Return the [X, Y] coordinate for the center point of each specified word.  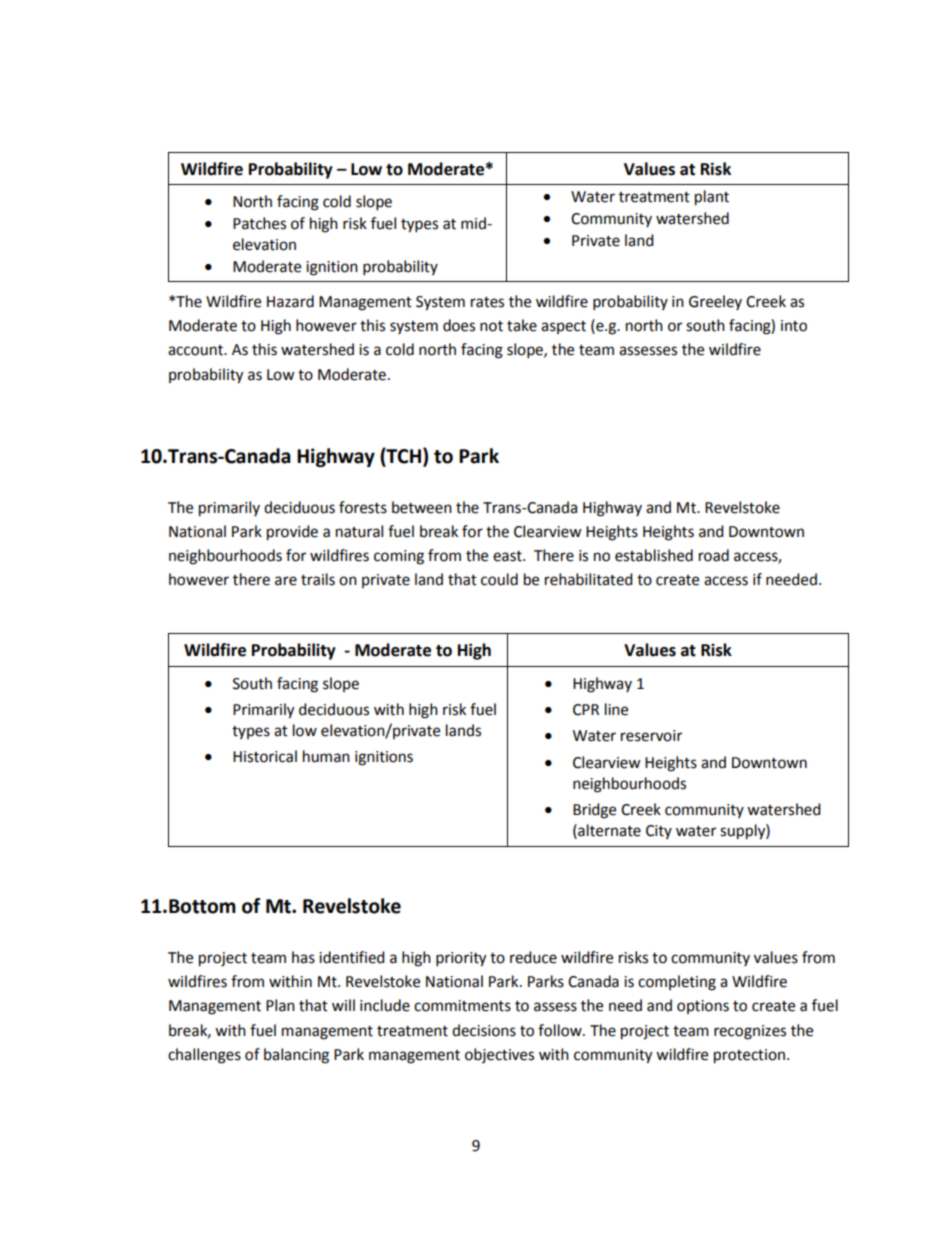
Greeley [715, 302]
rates [487, 302]
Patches [259, 223]
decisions [484, 1030]
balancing [296, 1056]
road [714, 555]
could [499, 579]
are [286, 581]
